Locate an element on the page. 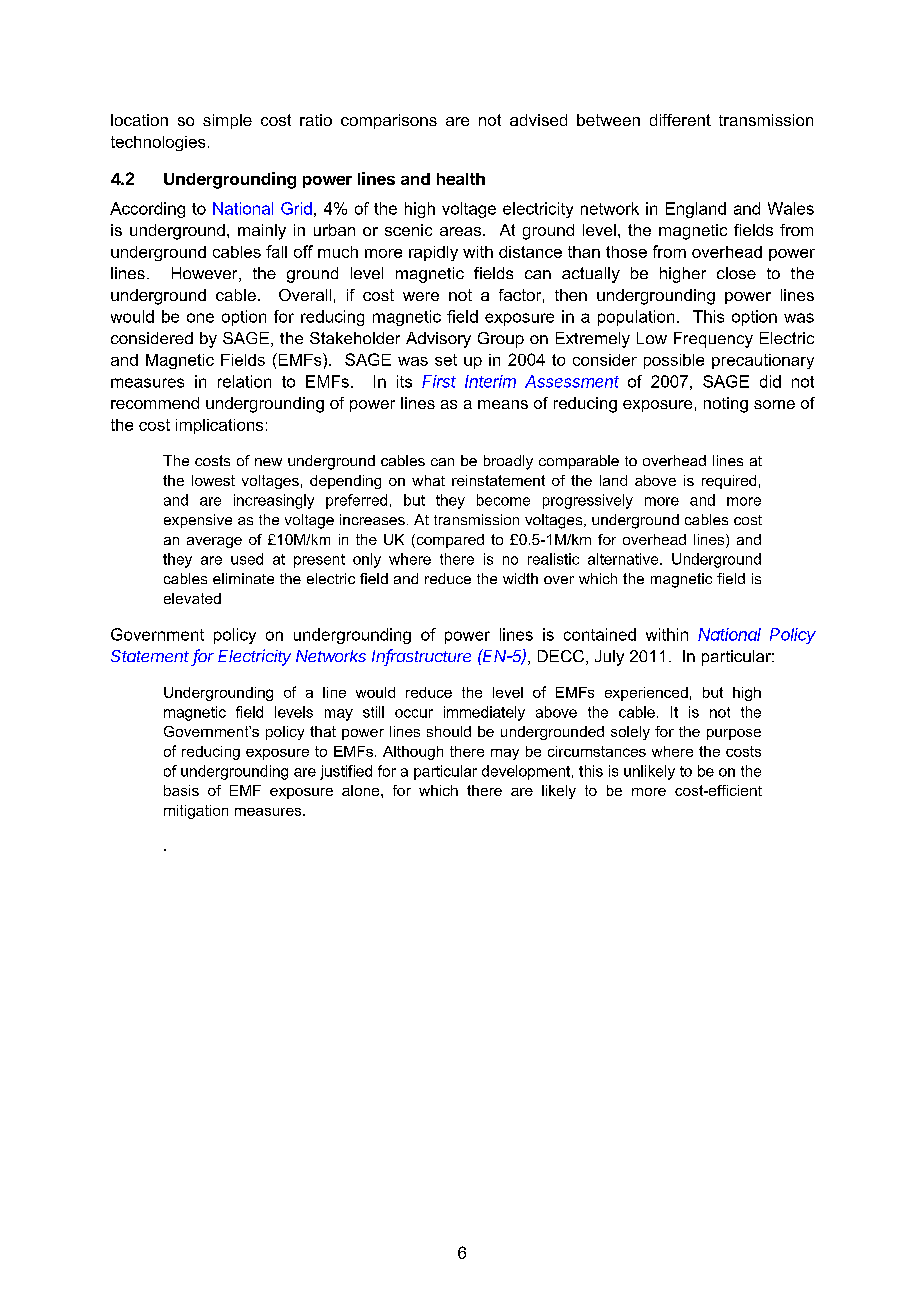  compared is located at coordinates (449, 541).
